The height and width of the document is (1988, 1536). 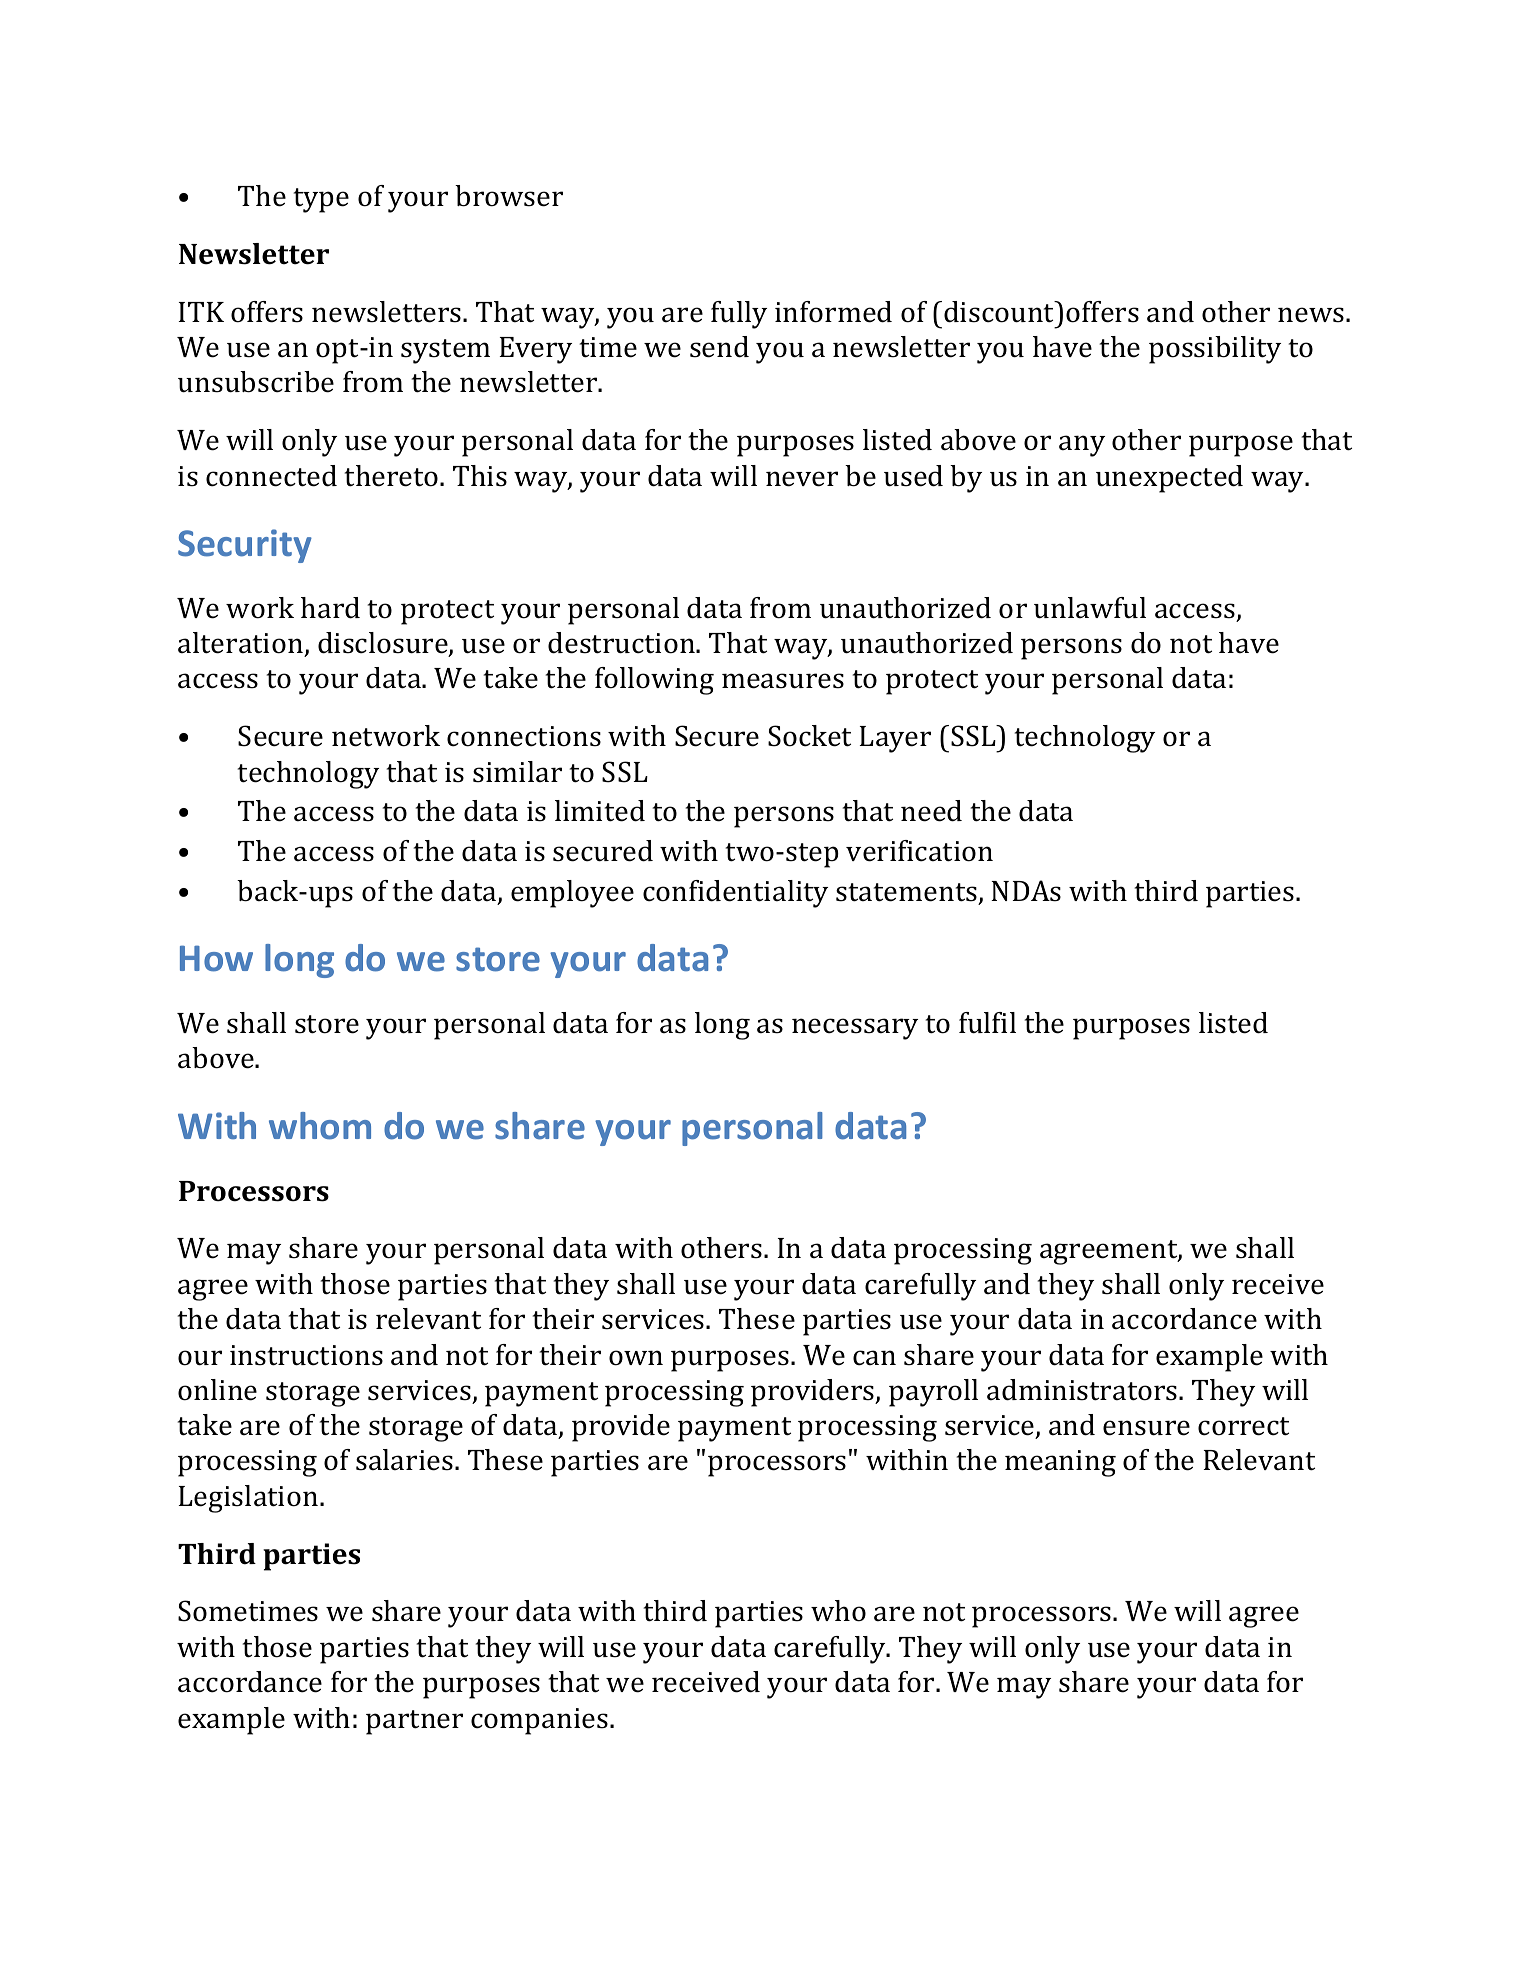 What do you see at coordinates (1082, 1390) in the document?
I see `administrators` at bounding box center [1082, 1390].
